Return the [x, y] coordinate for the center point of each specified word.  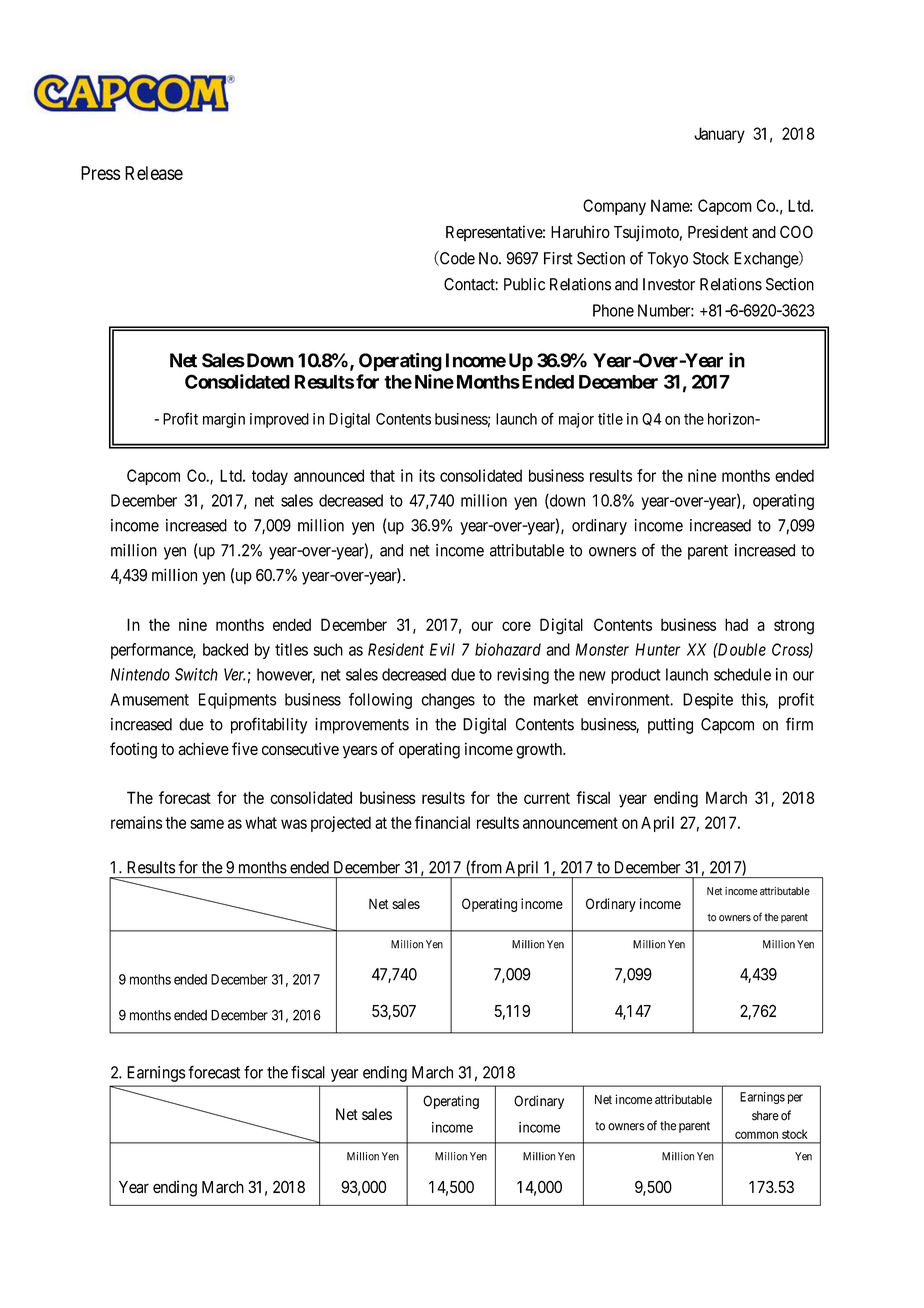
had [736, 624]
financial [442, 822]
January [719, 135]
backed [225, 649]
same [207, 824]
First [558, 258]
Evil [442, 649]
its [427, 475]
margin [224, 420]
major [576, 420]
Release [154, 173]
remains [136, 822]
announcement [570, 823]
